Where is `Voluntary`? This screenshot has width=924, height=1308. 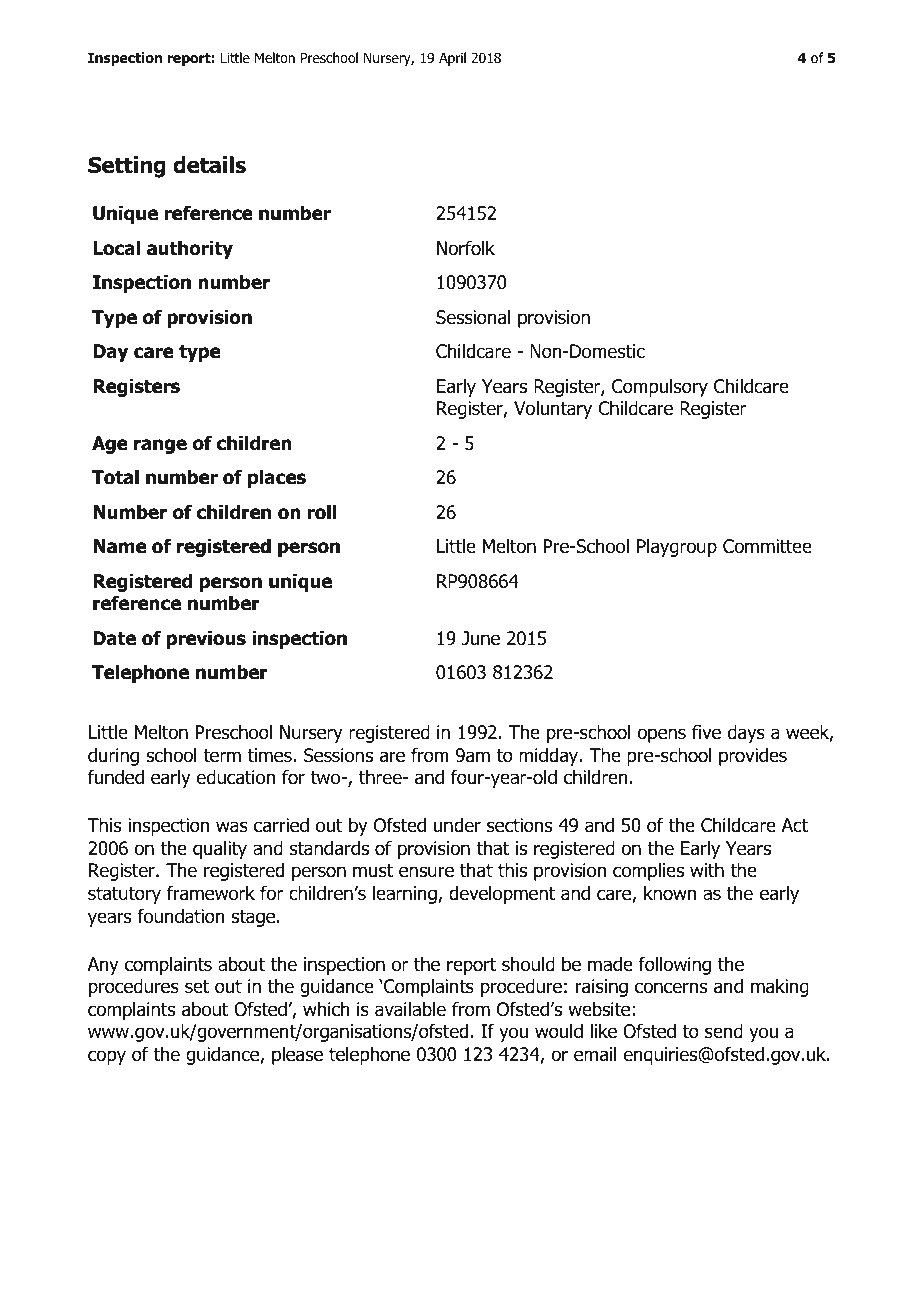
Voluntary is located at coordinates (553, 410).
